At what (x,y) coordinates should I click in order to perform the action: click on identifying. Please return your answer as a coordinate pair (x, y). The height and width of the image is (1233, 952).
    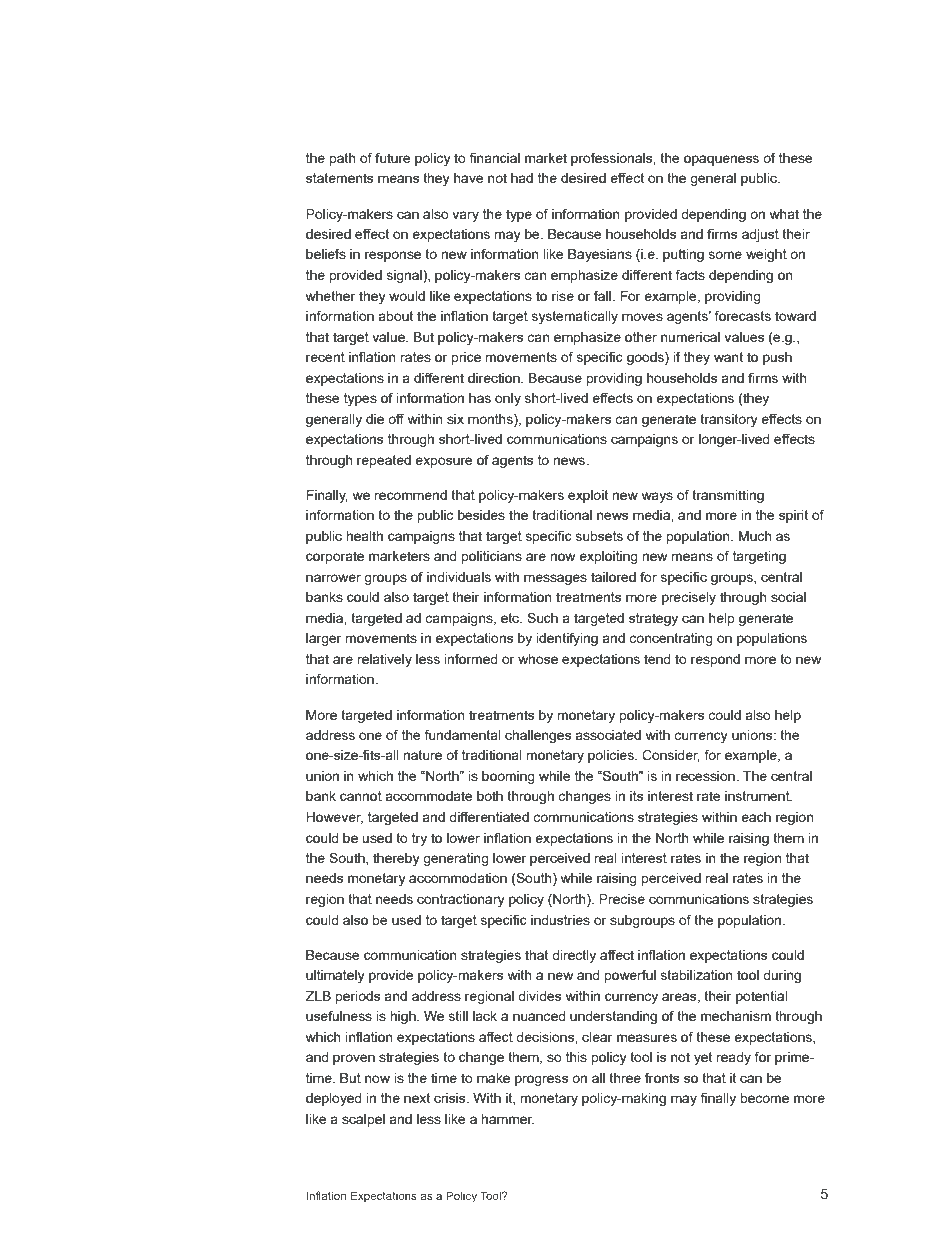
    Looking at the image, I should click on (567, 639).
